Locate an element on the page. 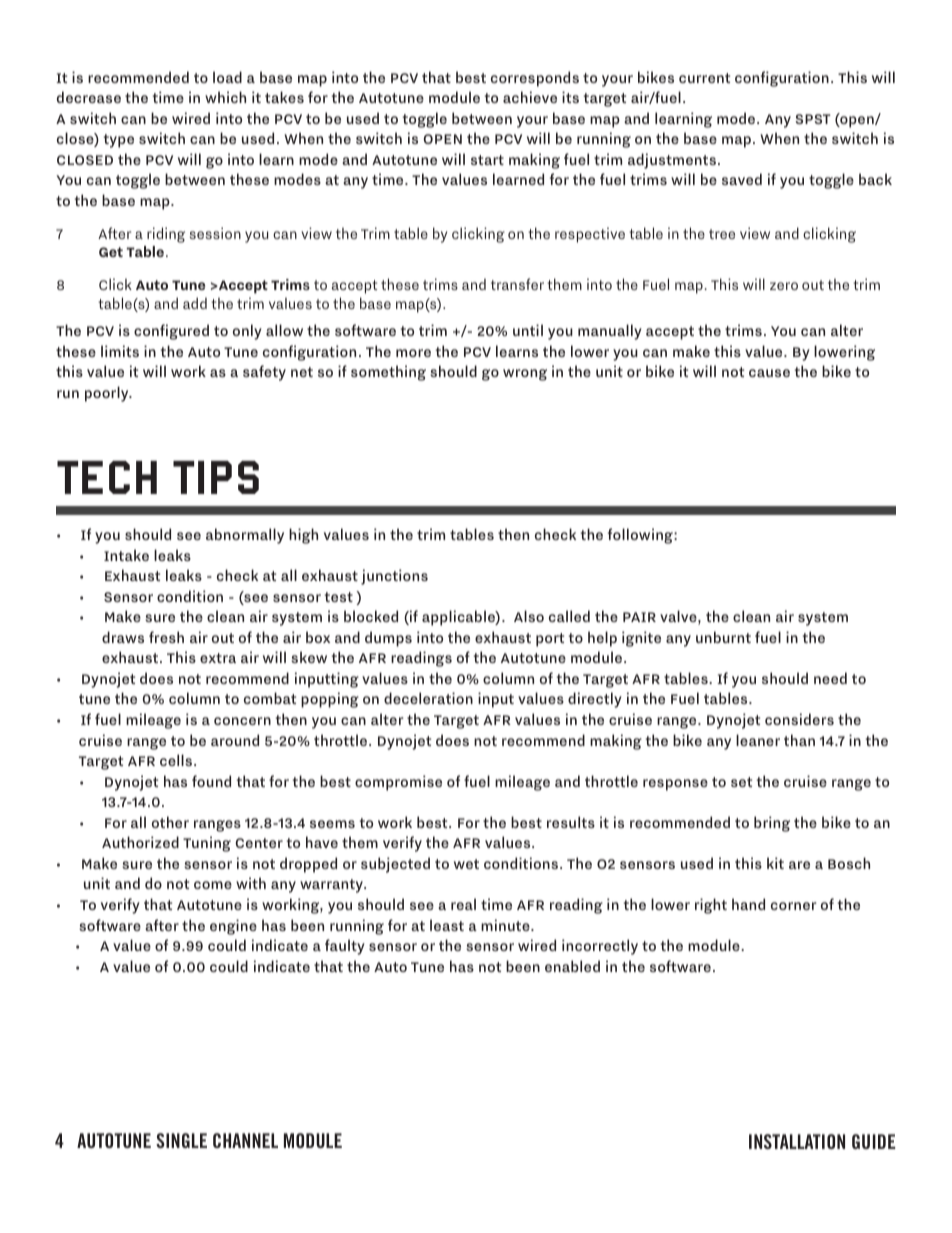 Image resolution: width=952 pixels, height=1233 pixels. current is located at coordinates (704, 78).
